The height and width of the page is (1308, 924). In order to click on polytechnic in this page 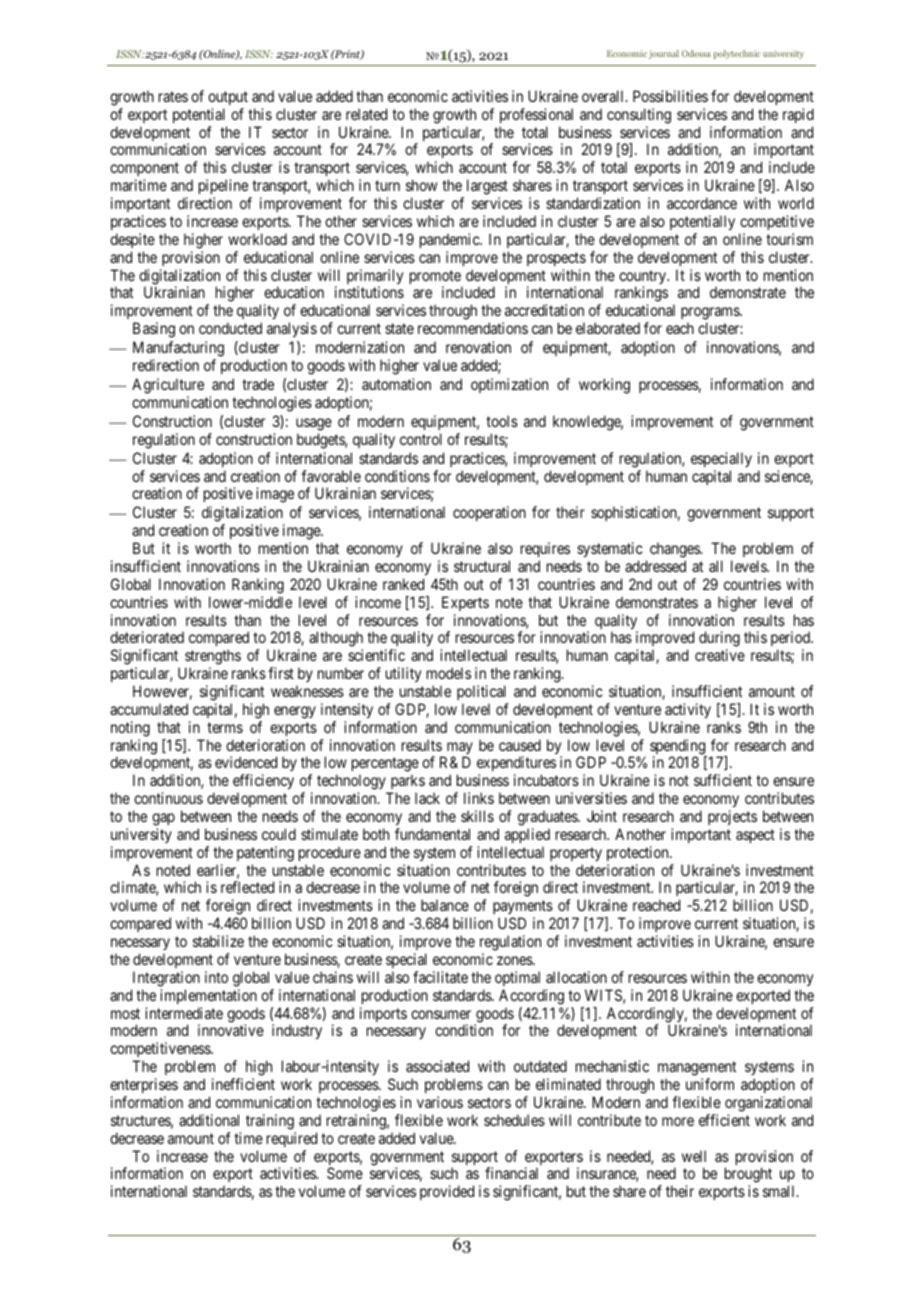, I will do `click(737, 54)`.
